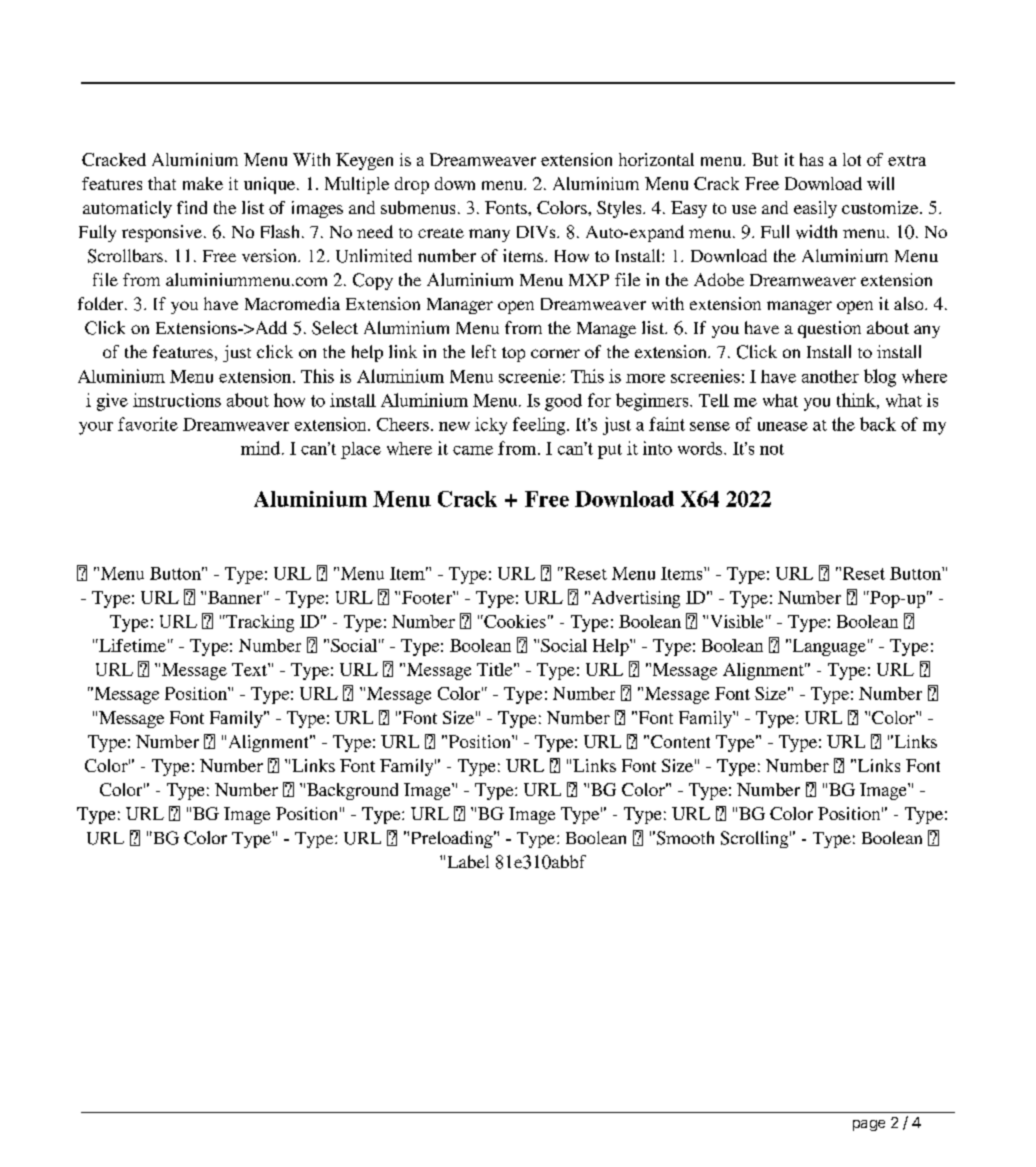 The width and height of the image is (1036, 1167). I want to click on came, so click(473, 450).
